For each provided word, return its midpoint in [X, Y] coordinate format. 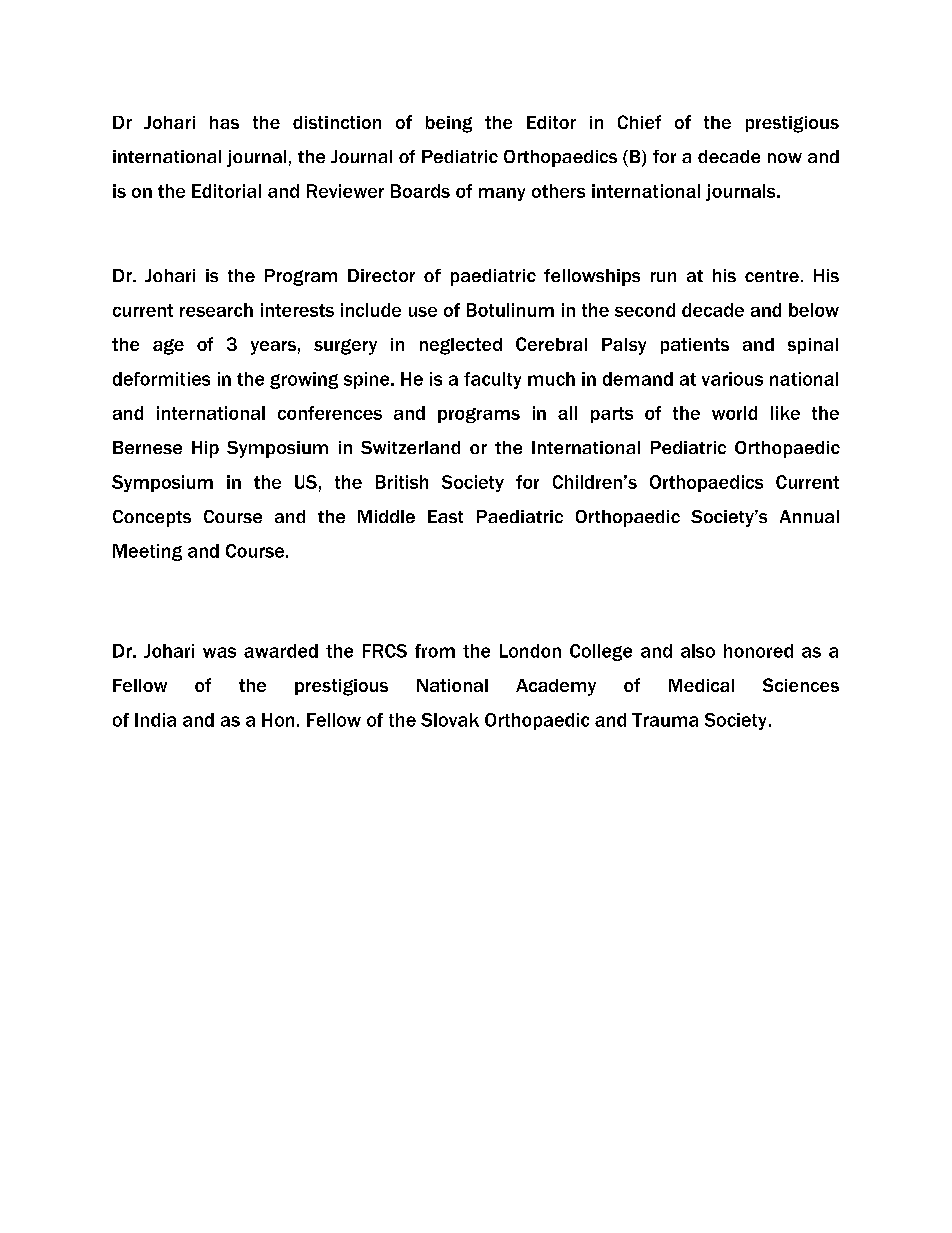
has [224, 122]
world [734, 413]
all [567, 413]
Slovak [450, 720]
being [449, 124]
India [155, 720]
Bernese [147, 447]
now [785, 158]
